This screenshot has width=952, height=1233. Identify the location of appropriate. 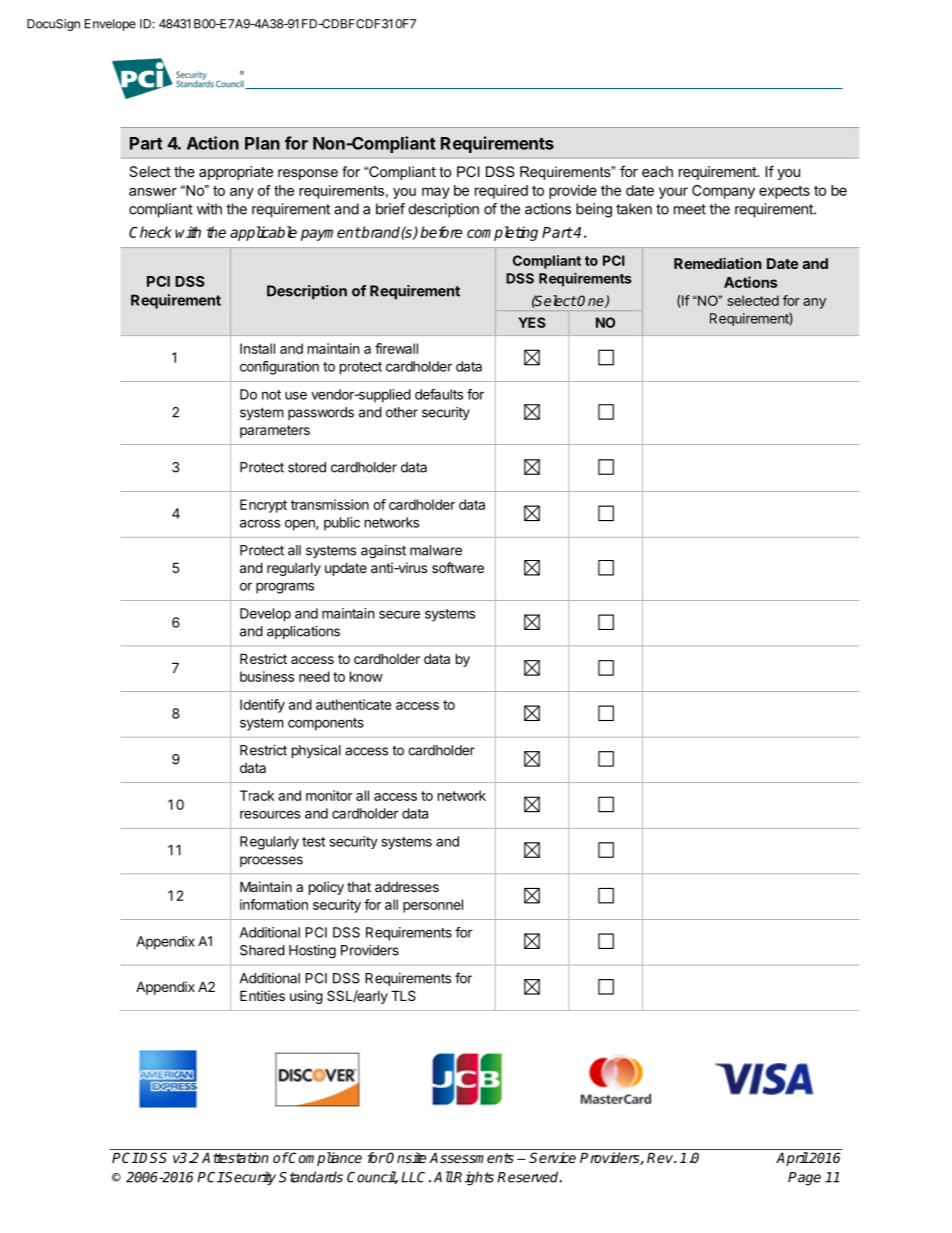
(236, 173).
